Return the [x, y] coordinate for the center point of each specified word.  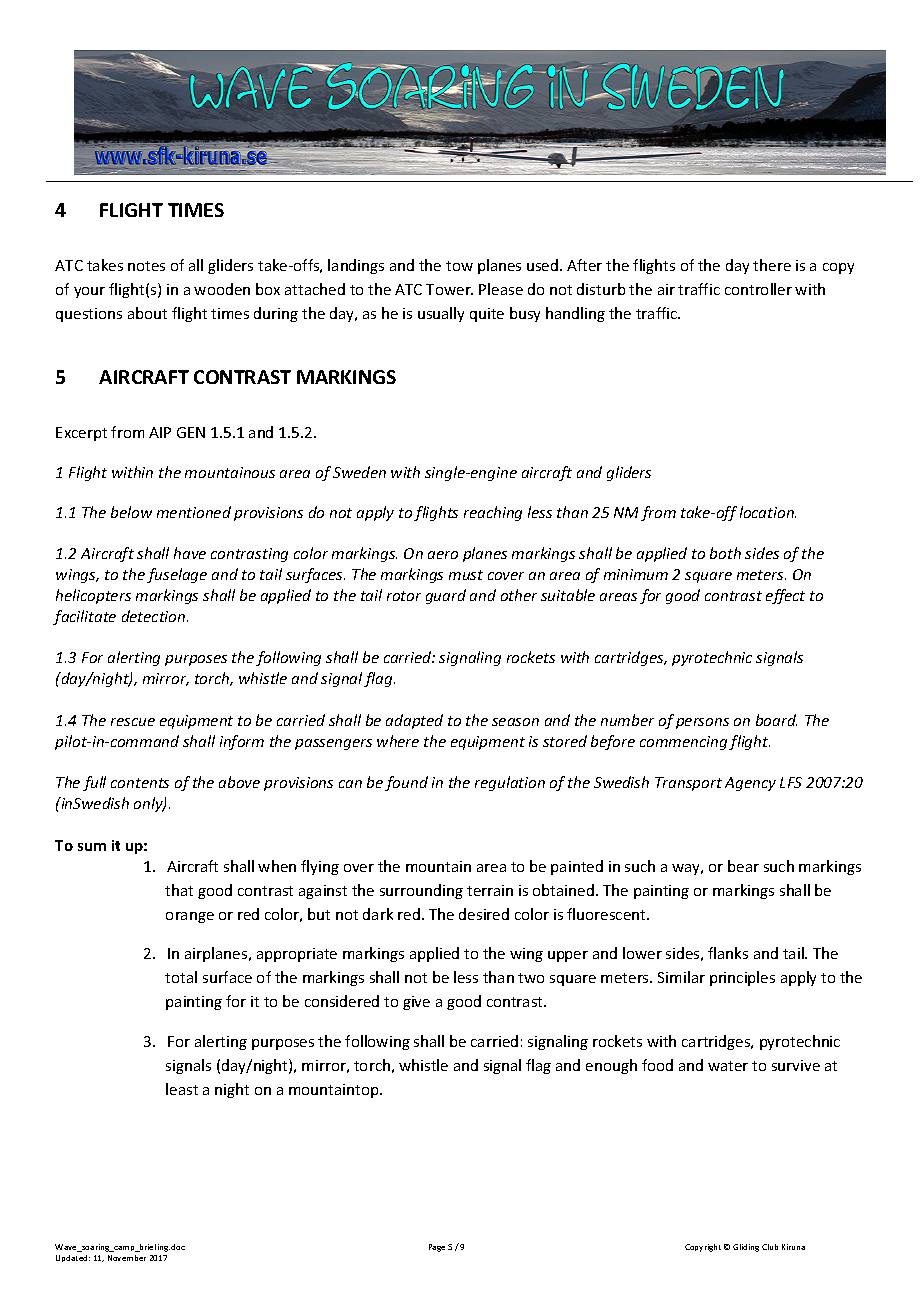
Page [437, 1248]
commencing [683, 743]
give [416, 1003]
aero [443, 555]
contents [140, 783]
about [147, 313]
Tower [449, 289]
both [725, 553]
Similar [681, 977]
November [127, 1258]
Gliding [746, 1248]
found [406, 783]
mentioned [194, 512]
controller [758, 289]
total [181, 977]
